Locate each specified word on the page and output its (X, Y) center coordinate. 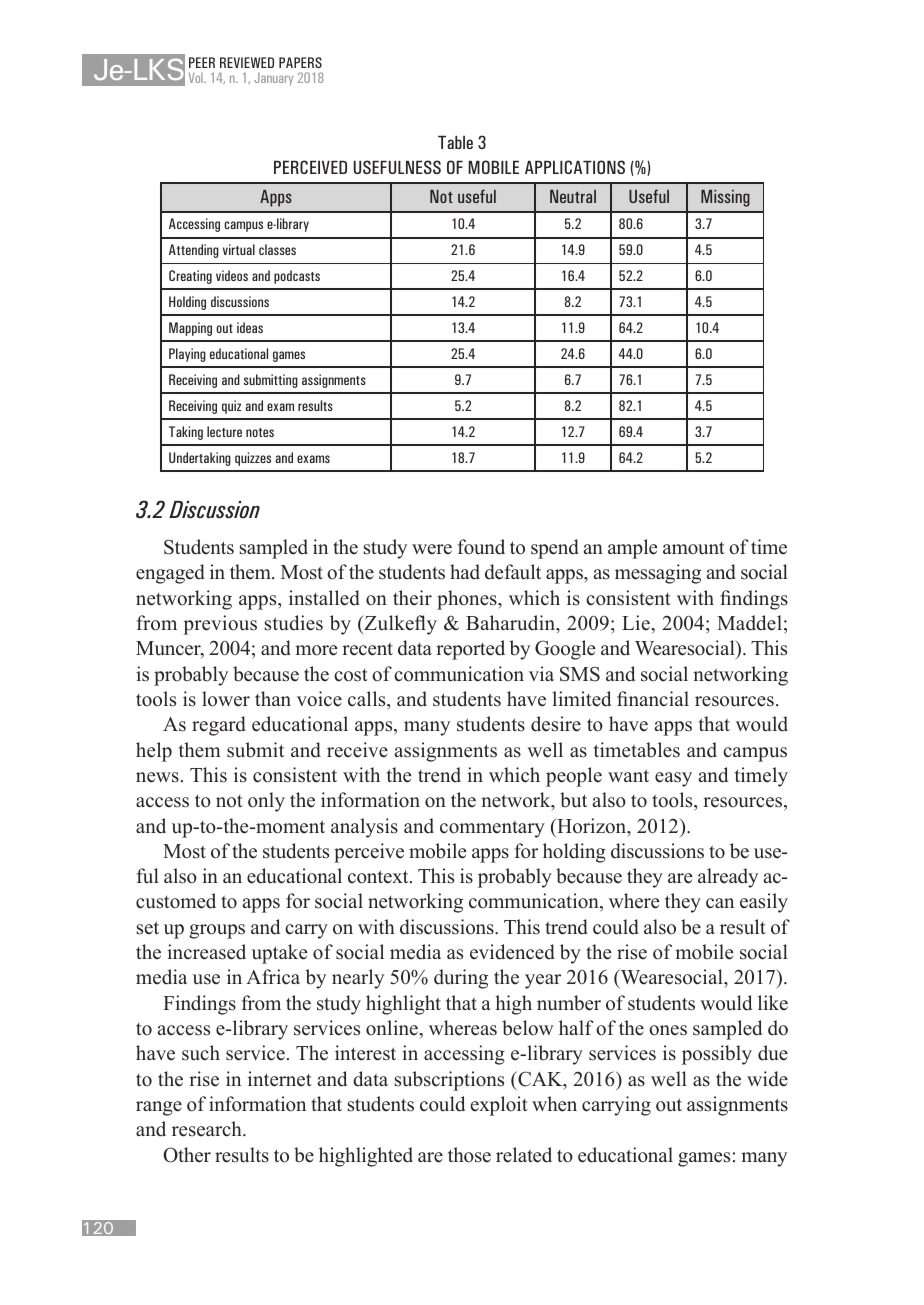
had (465, 572)
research (208, 1129)
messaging (658, 574)
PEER (202, 62)
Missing (725, 198)
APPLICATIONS (575, 167)
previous (220, 625)
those (469, 1155)
